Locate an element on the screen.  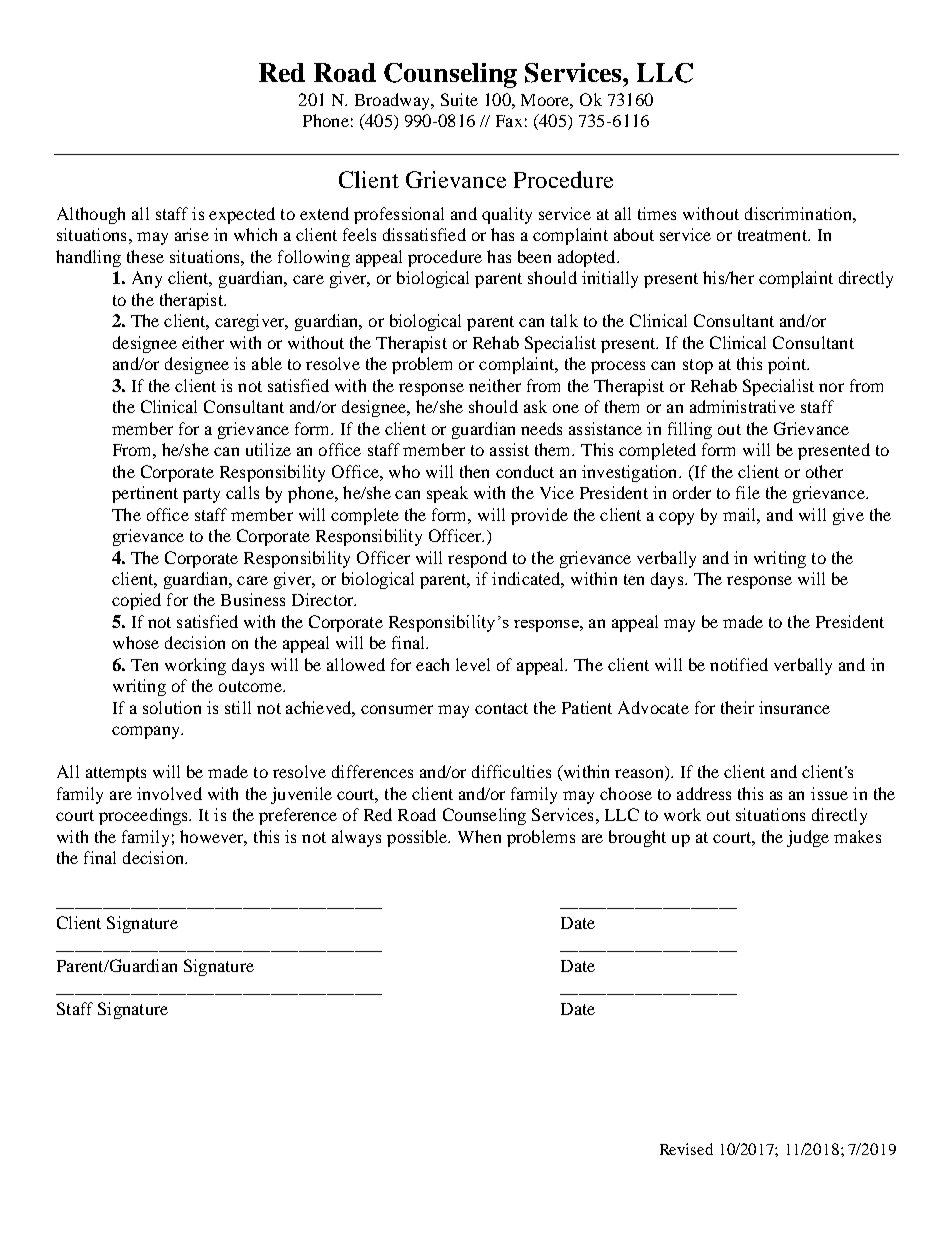
notified is located at coordinates (739, 664).
